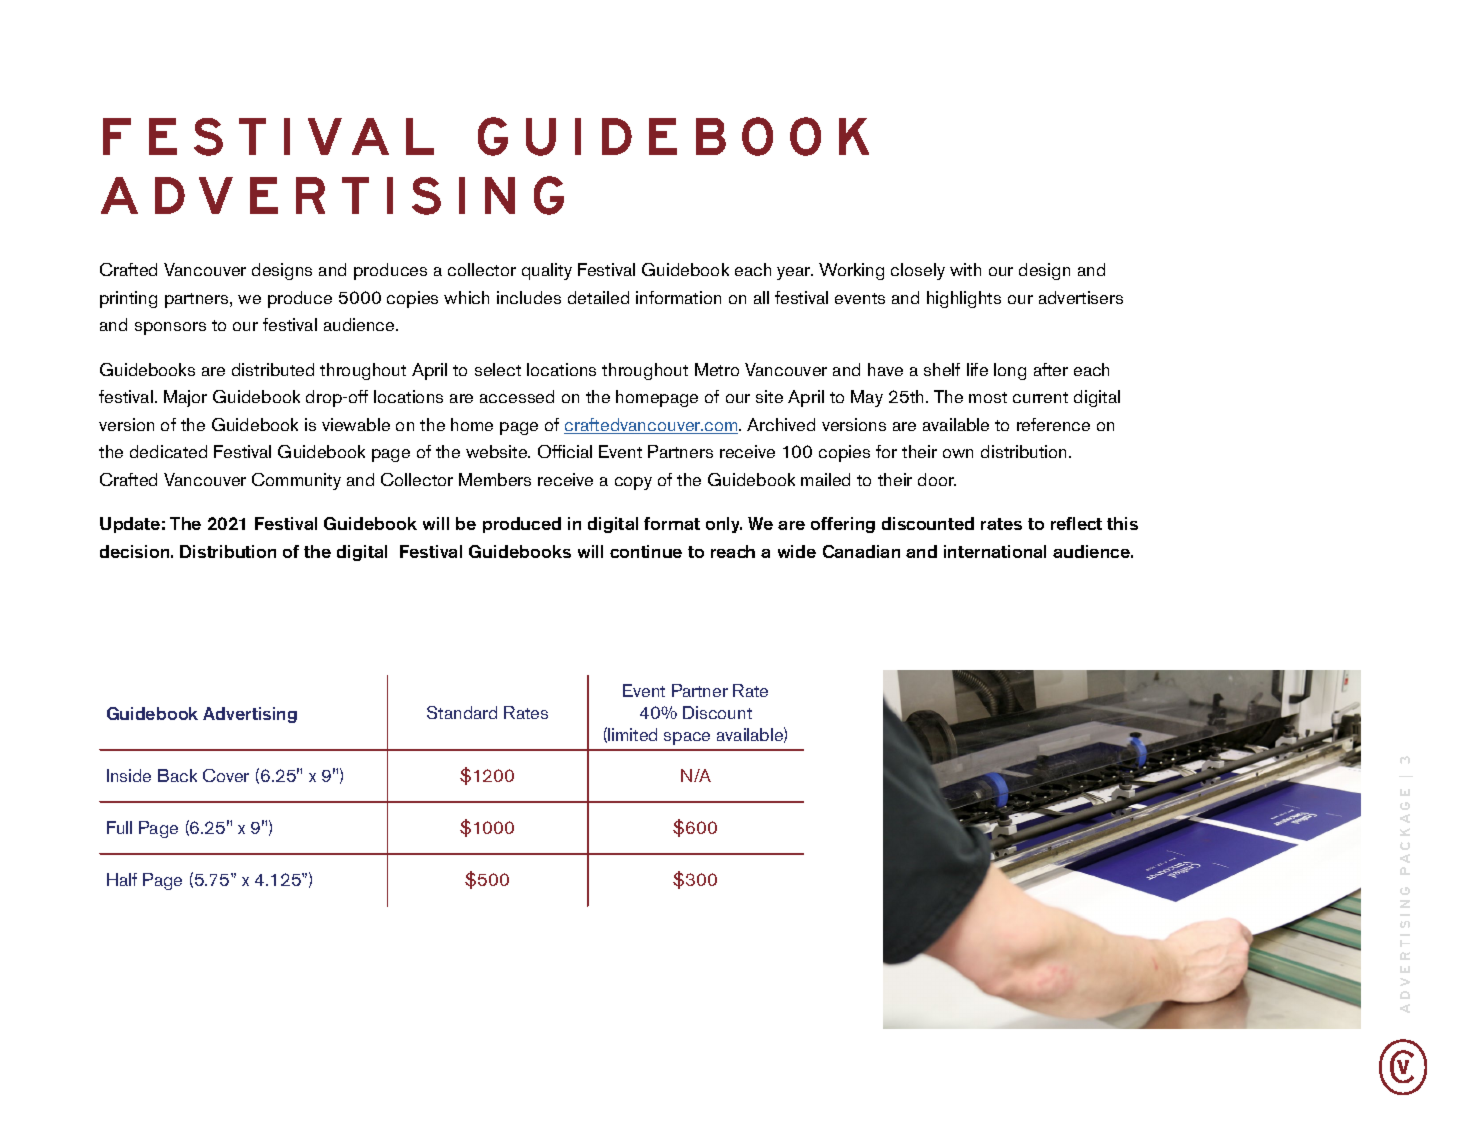 This image has height=1128, width=1460. Describe the element at coordinates (687, 738) in the image. I see `space` at that location.
